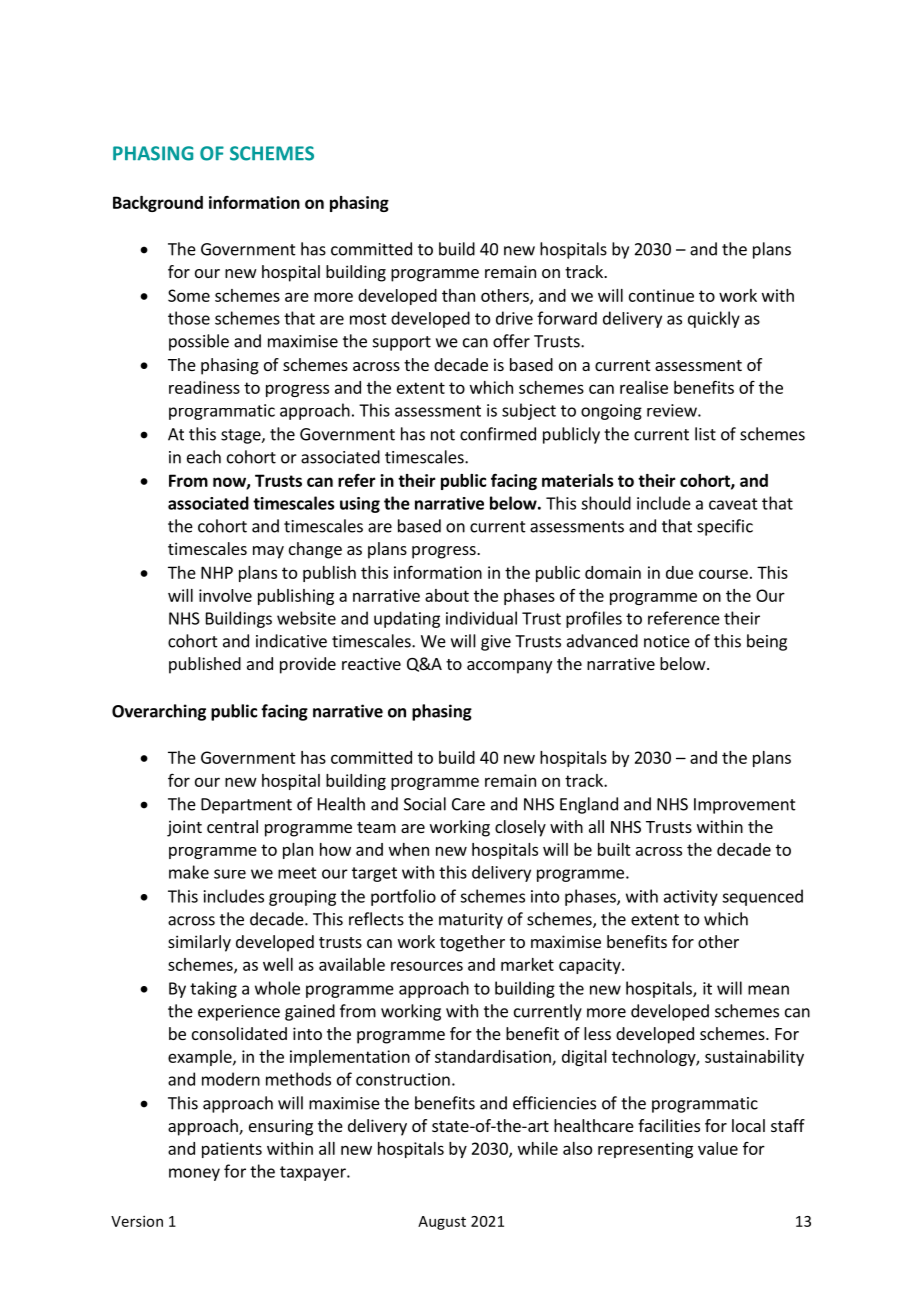 Image resolution: width=924 pixels, height=1308 pixels. I want to click on than, so click(458, 295).
